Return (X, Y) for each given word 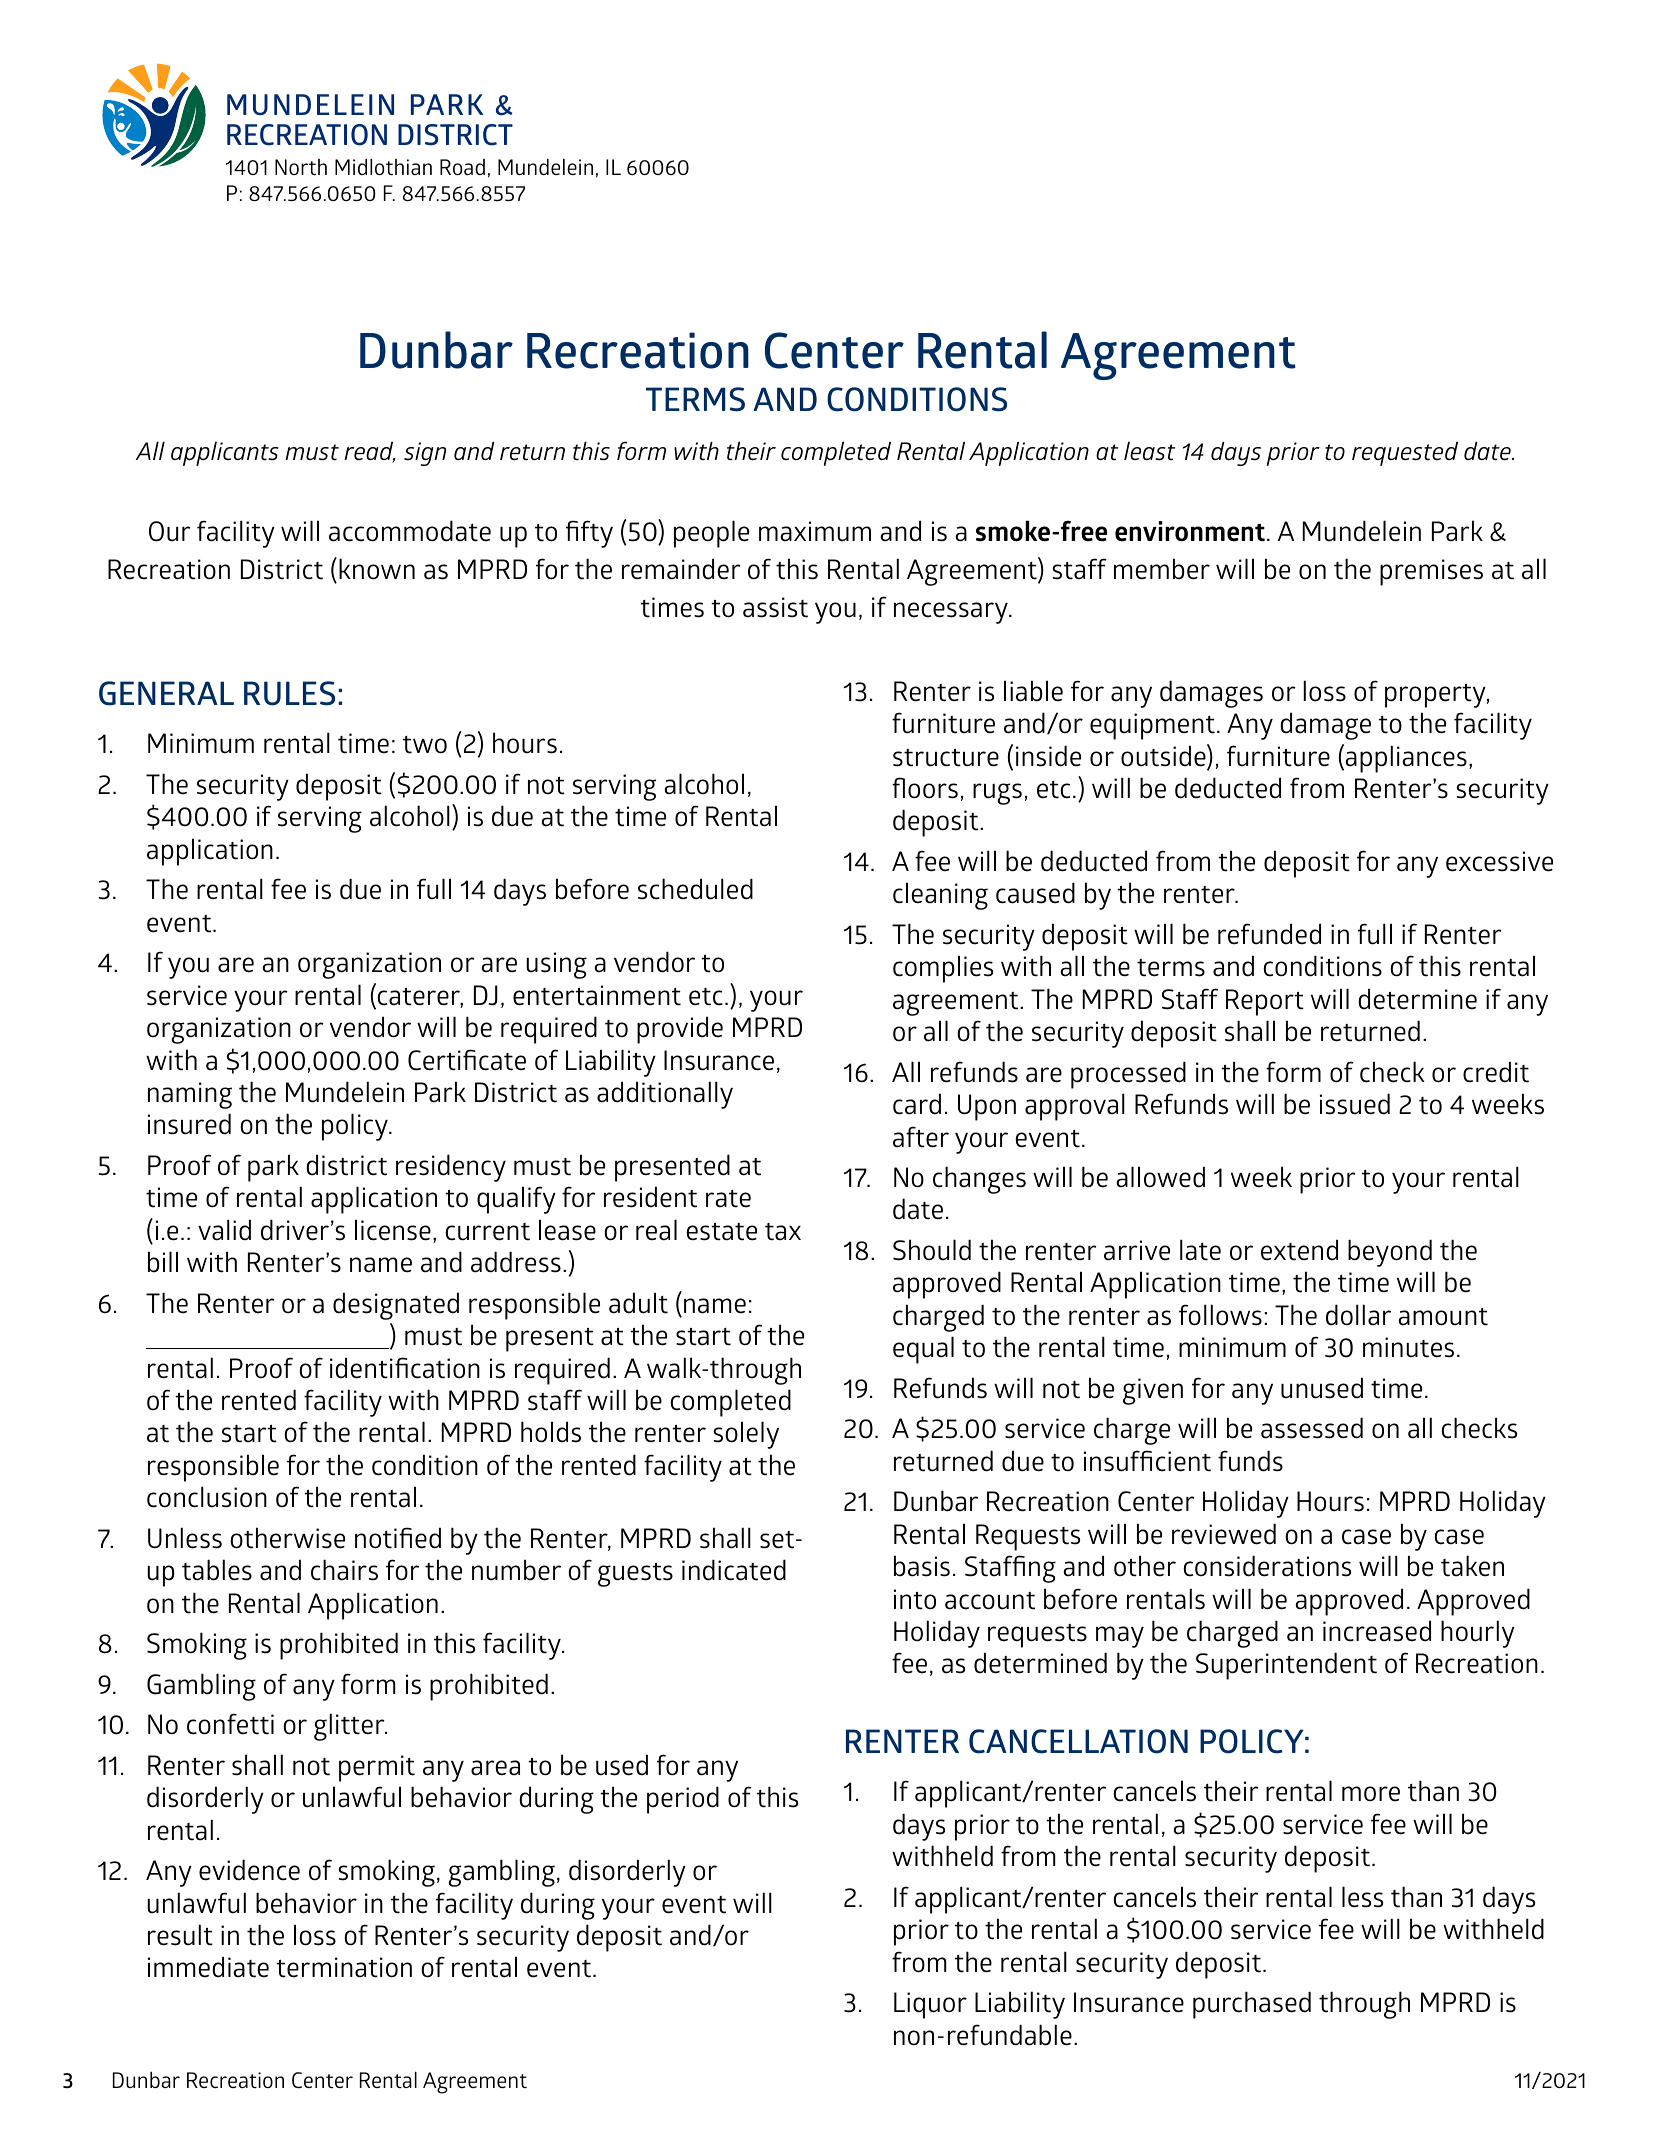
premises (1431, 572)
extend (1299, 1250)
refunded (1269, 934)
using (556, 965)
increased (1377, 1631)
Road (462, 167)
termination (344, 1967)
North (301, 167)
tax (783, 1232)
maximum (815, 531)
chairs (344, 1570)
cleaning (940, 896)
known (377, 569)
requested (1405, 453)
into (915, 1599)
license (393, 1230)
